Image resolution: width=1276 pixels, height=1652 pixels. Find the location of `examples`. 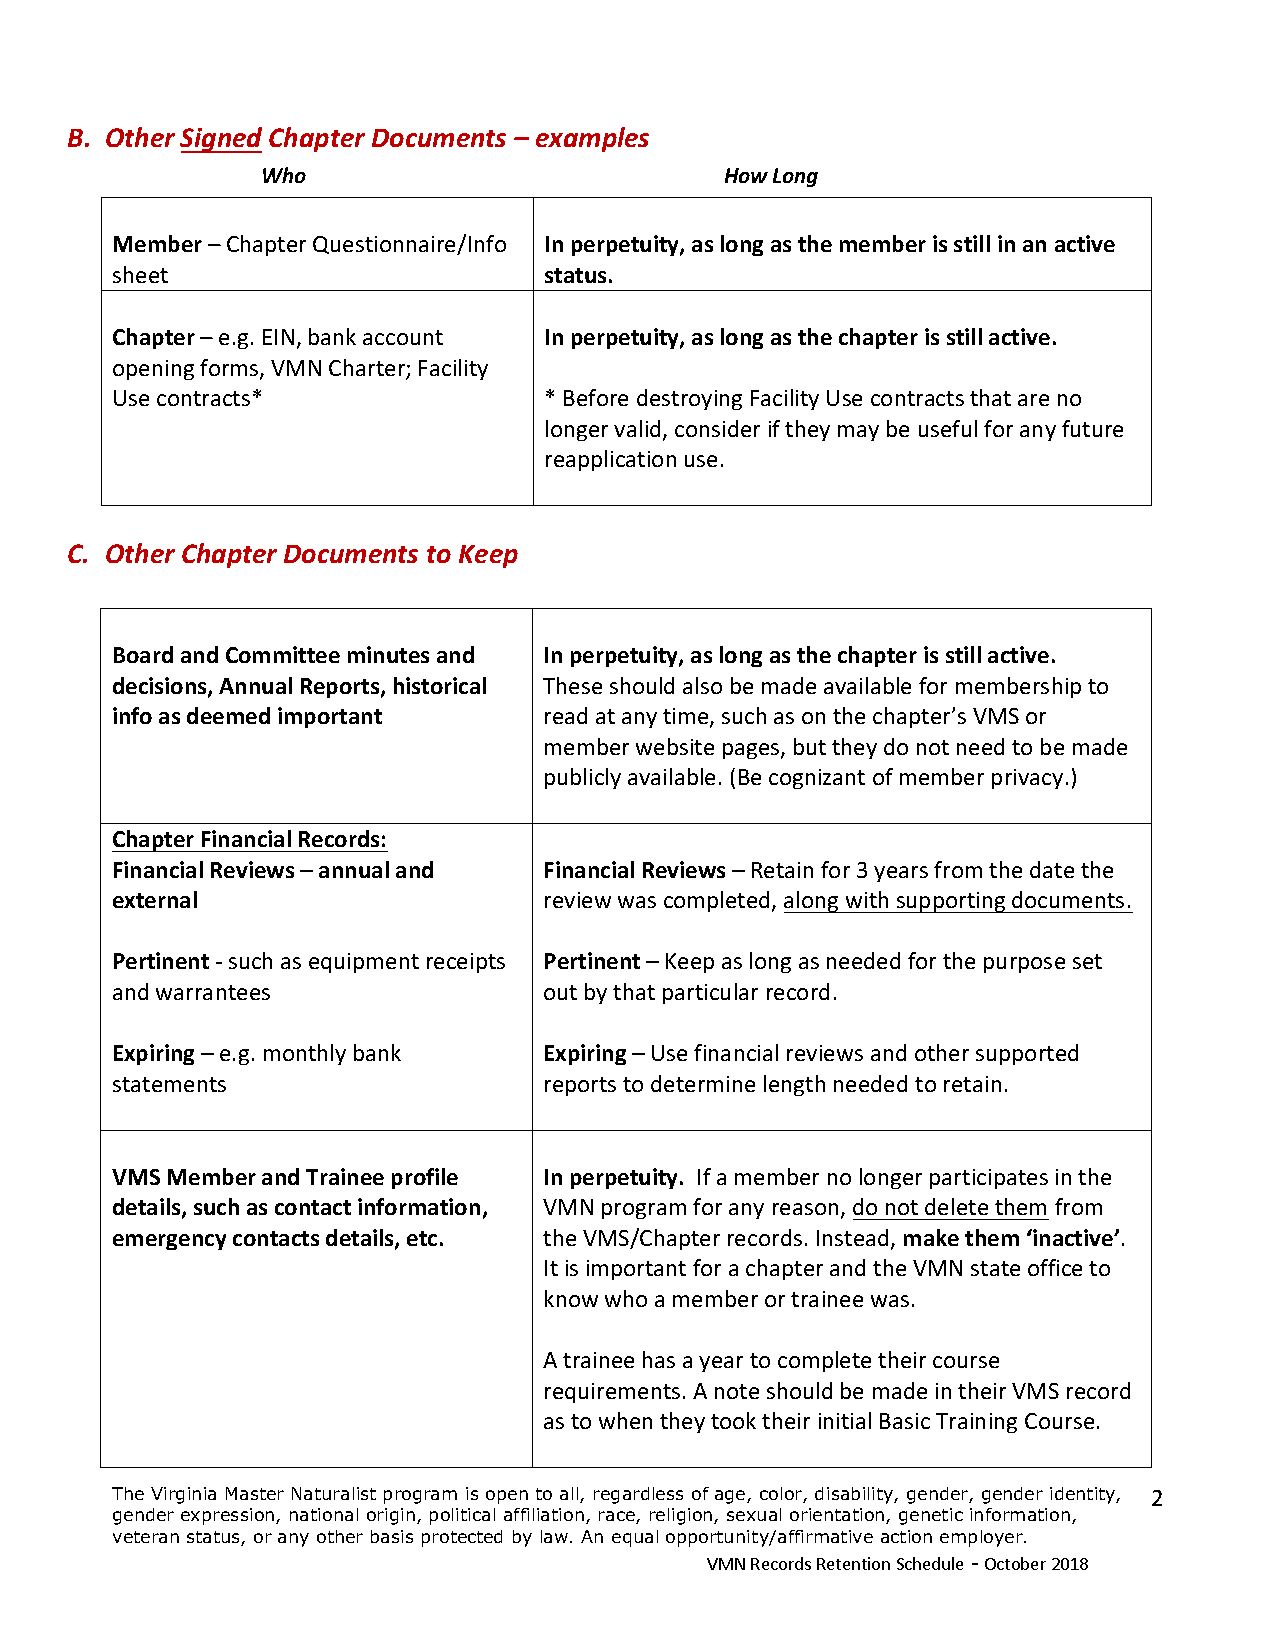

examples is located at coordinates (592, 139).
